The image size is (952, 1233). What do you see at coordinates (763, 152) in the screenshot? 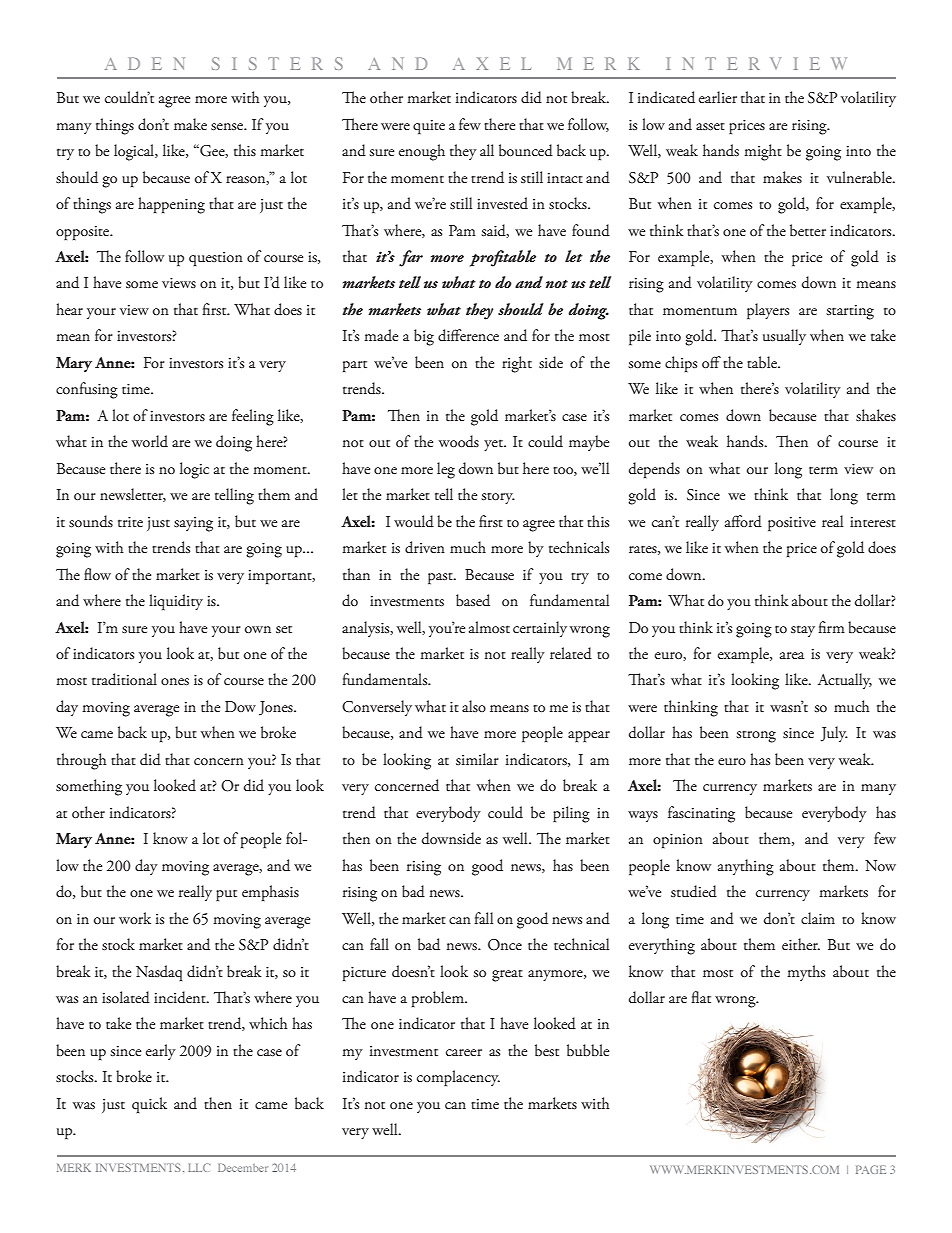
I see `might` at bounding box center [763, 152].
